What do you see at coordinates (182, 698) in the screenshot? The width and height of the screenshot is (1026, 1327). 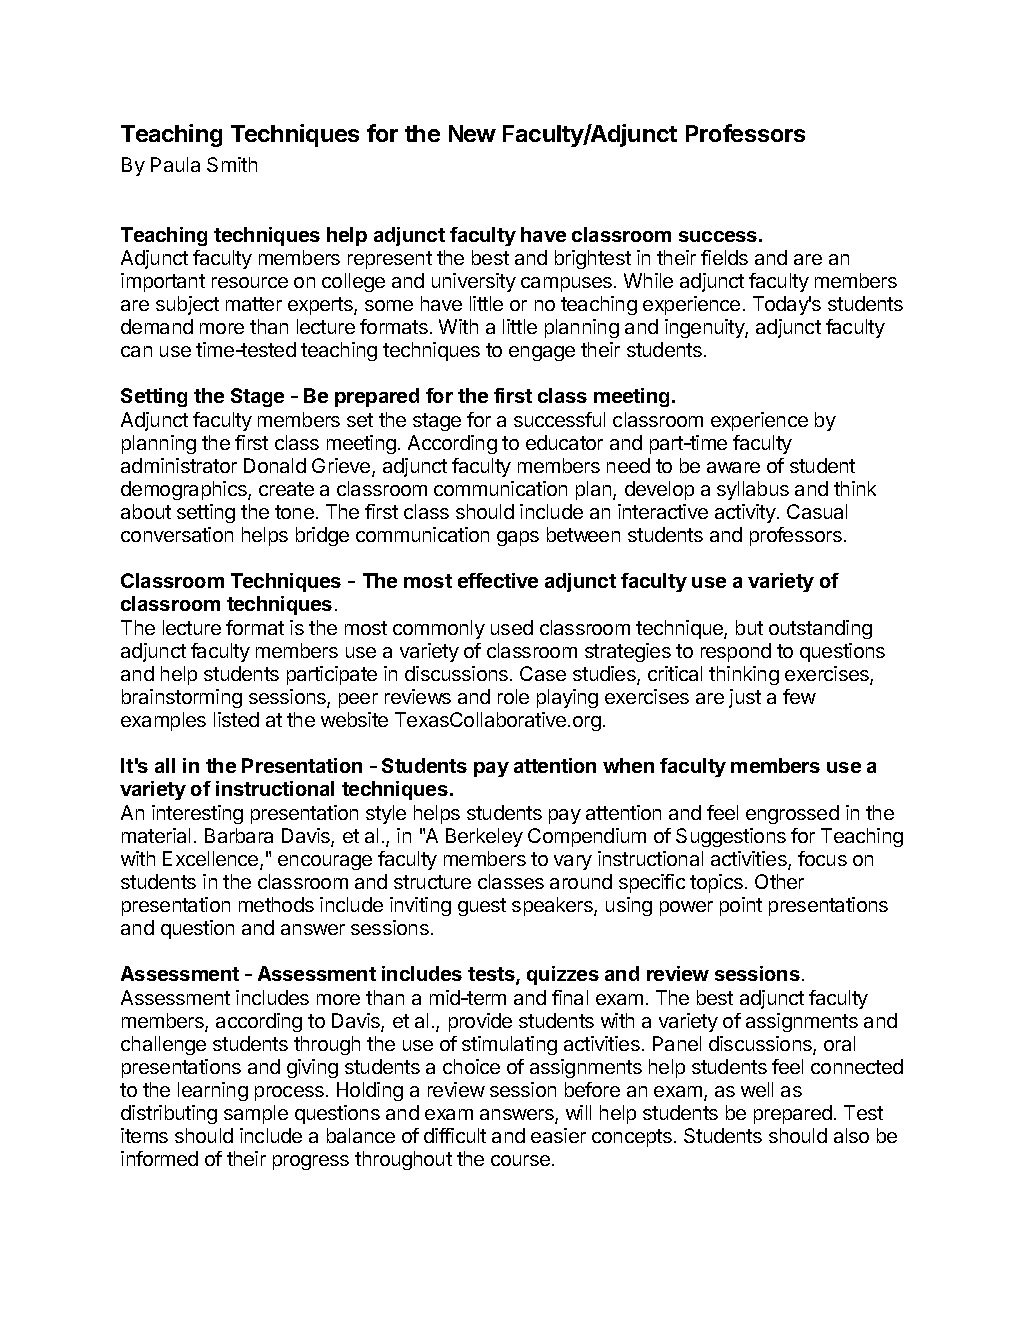 I see `brainstorming` at bounding box center [182, 698].
